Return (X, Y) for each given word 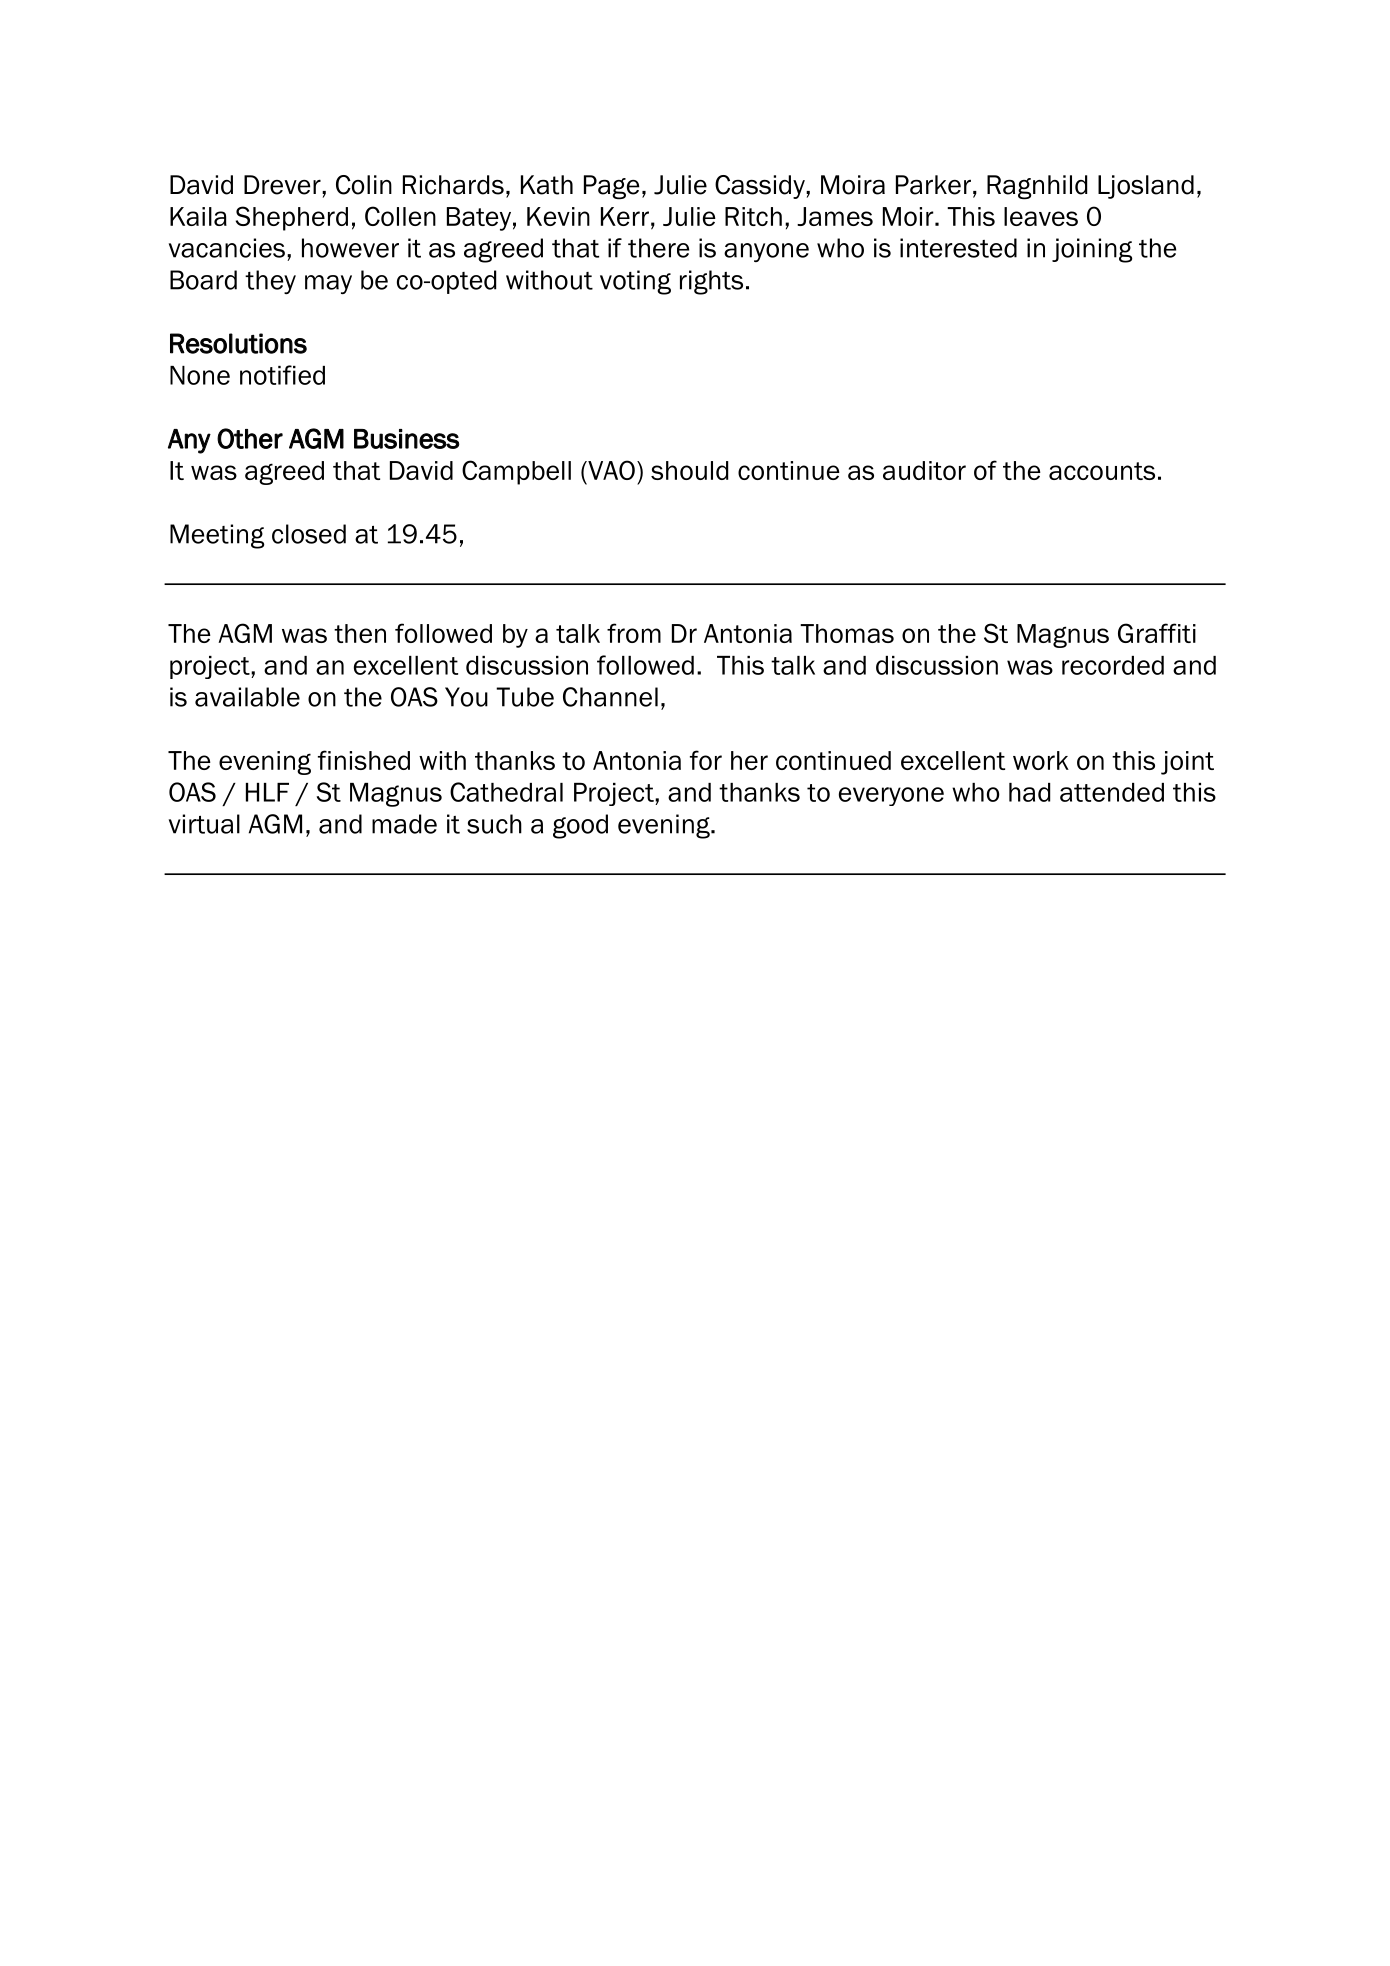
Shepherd (292, 218)
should (689, 470)
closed (309, 534)
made (404, 824)
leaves (1041, 216)
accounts (1102, 471)
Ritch (753, 216)
